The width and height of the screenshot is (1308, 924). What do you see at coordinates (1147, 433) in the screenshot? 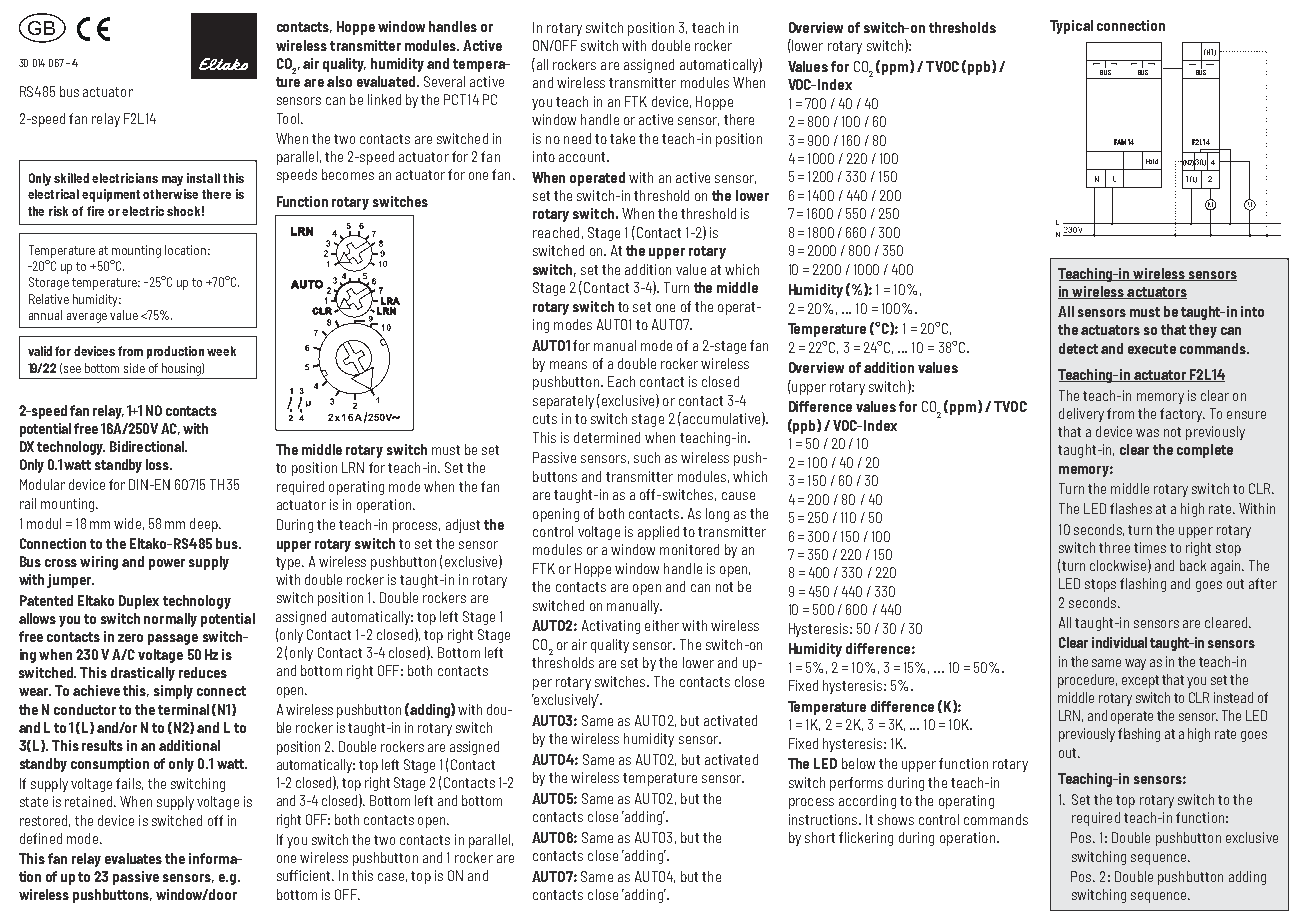
I see `was` at bounding box center [1147, 433].
